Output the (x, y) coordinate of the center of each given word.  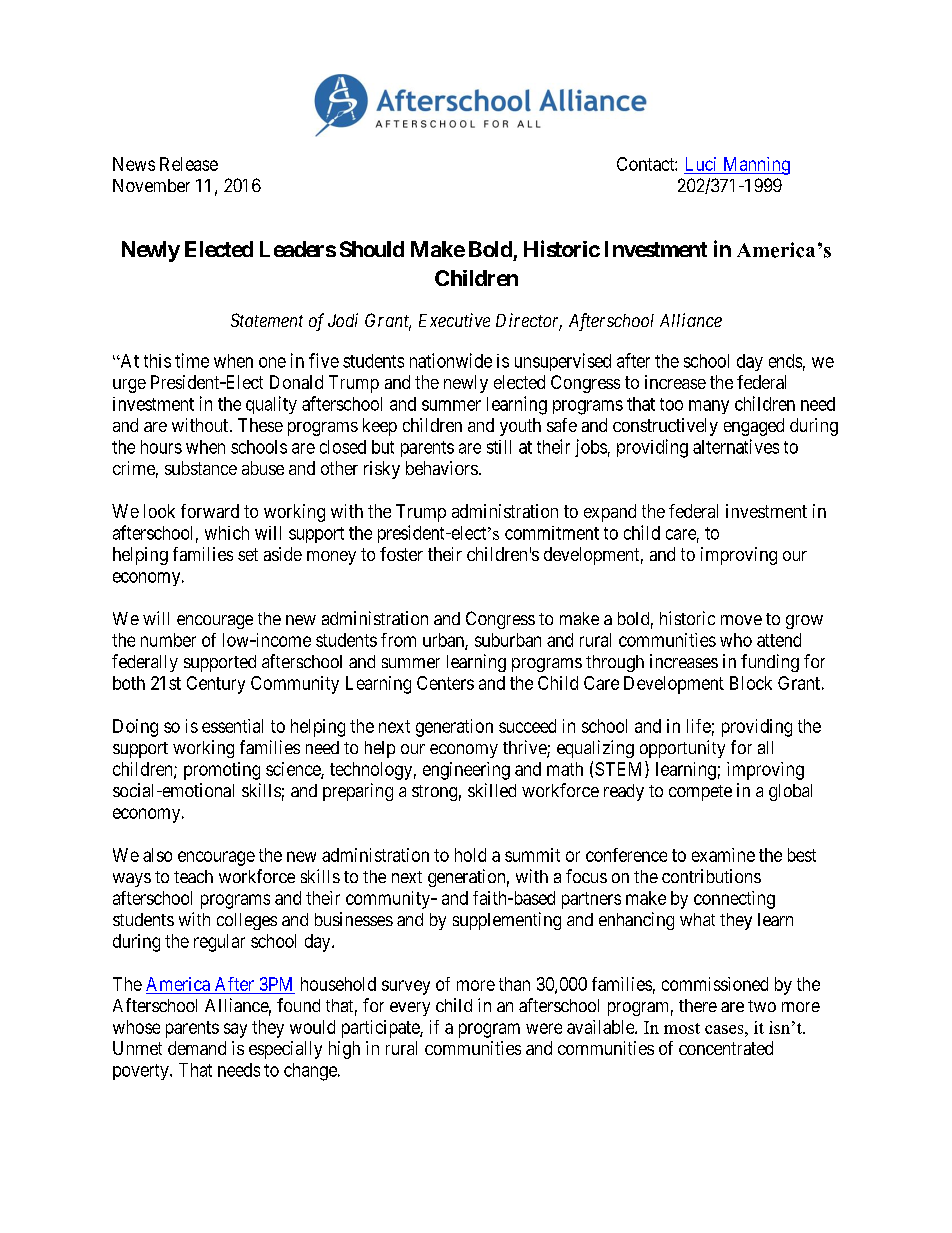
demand (197, 1048)
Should (372, 249)
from (398, 640)
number (168, 640)
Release (189, 164)
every (410, 1009)
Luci (701, 164)
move (741, 620)
